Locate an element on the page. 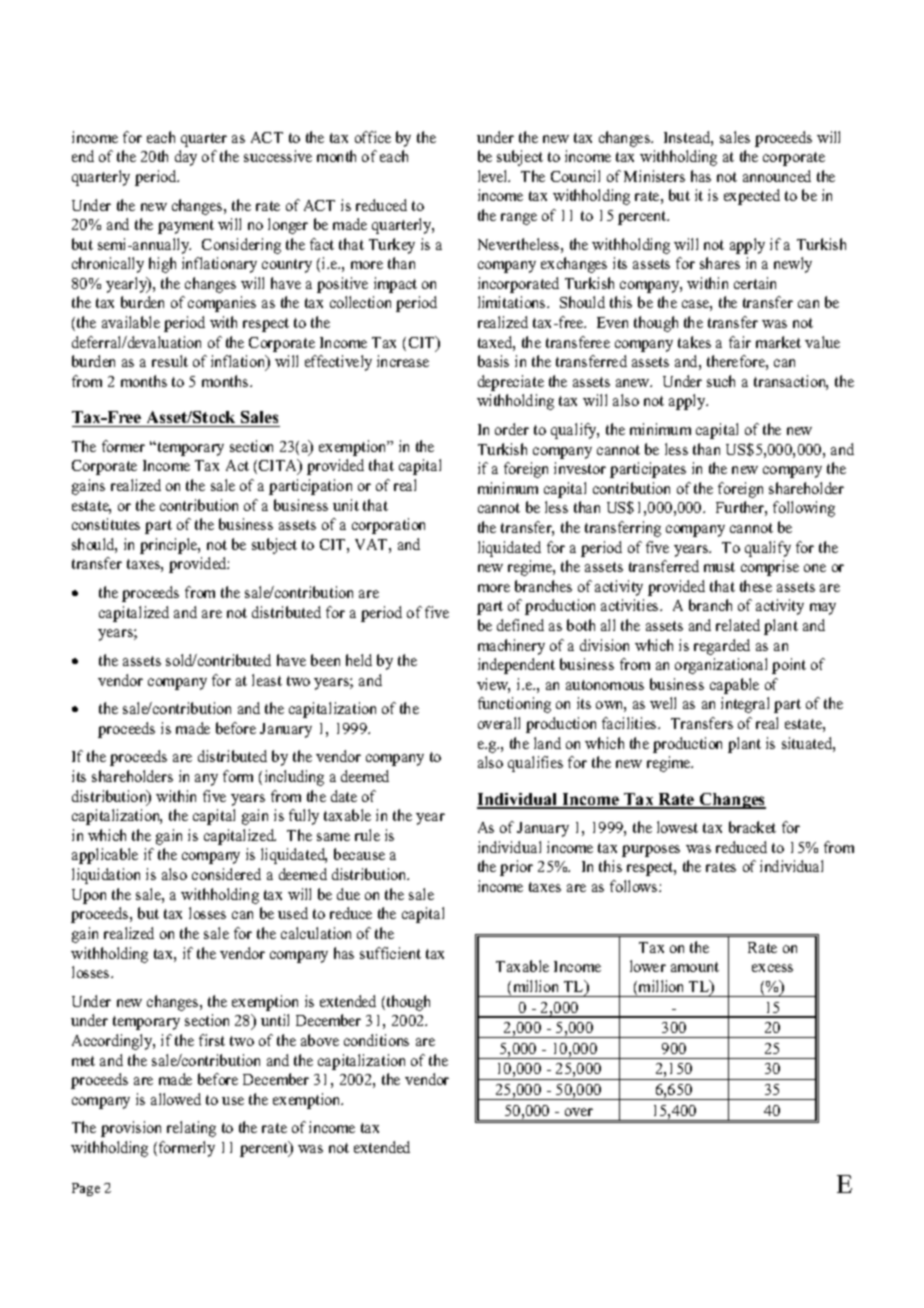  result is located at coordinates (170, 361).
